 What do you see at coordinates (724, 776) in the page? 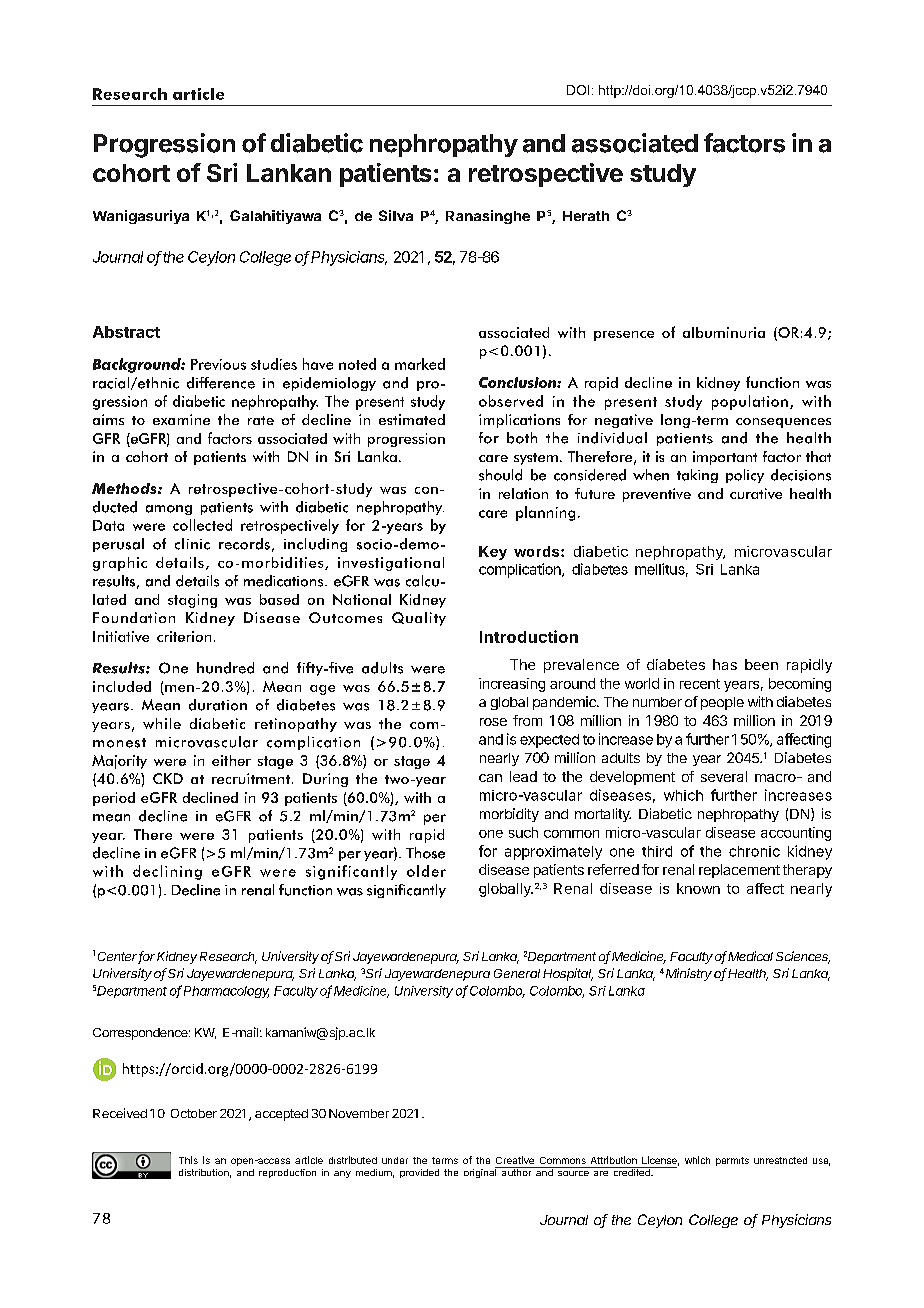
I see `several` at bounding box center [724, 776].
